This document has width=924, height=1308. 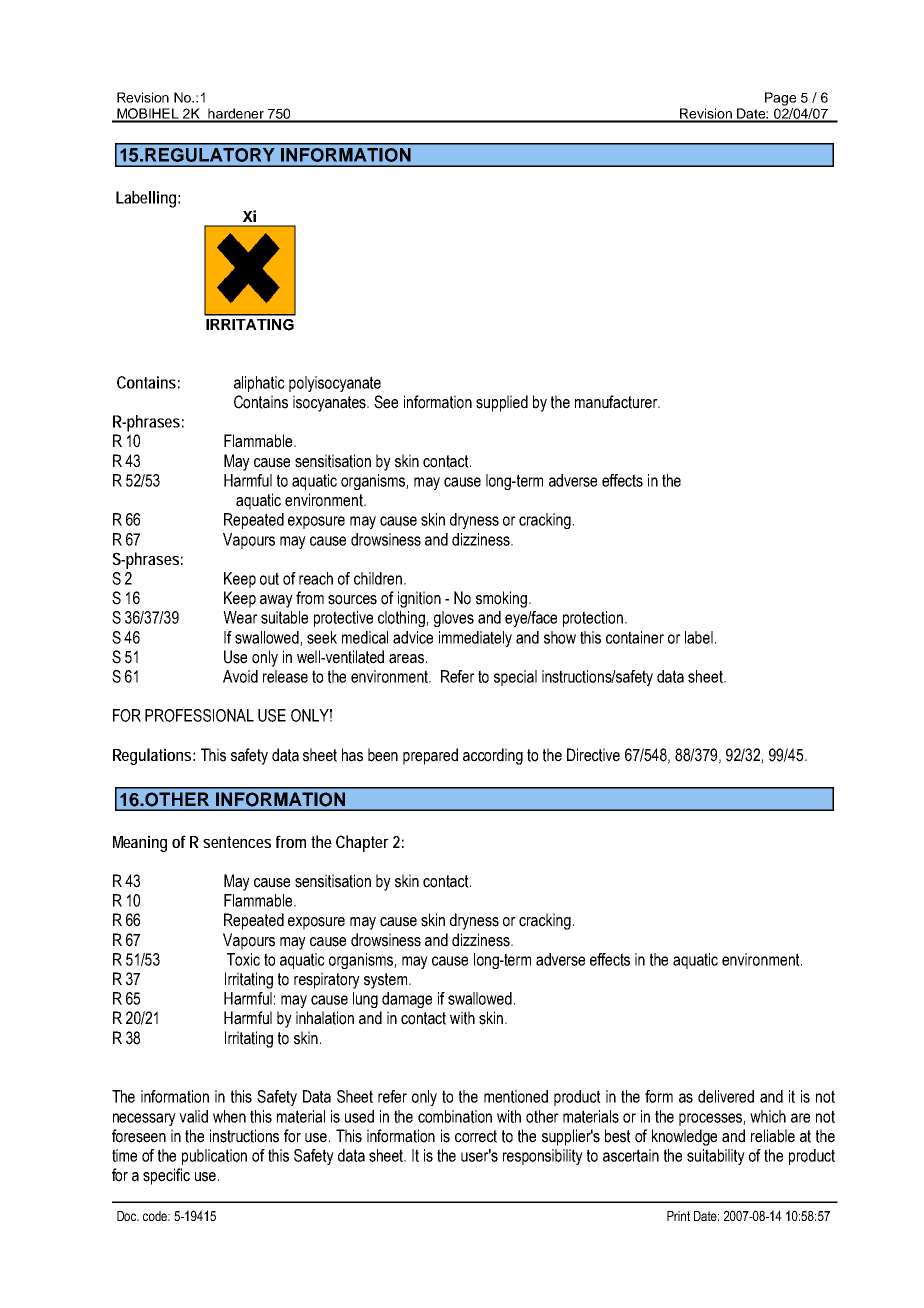 I want to click on correct, so click(x=476, y=1136).
